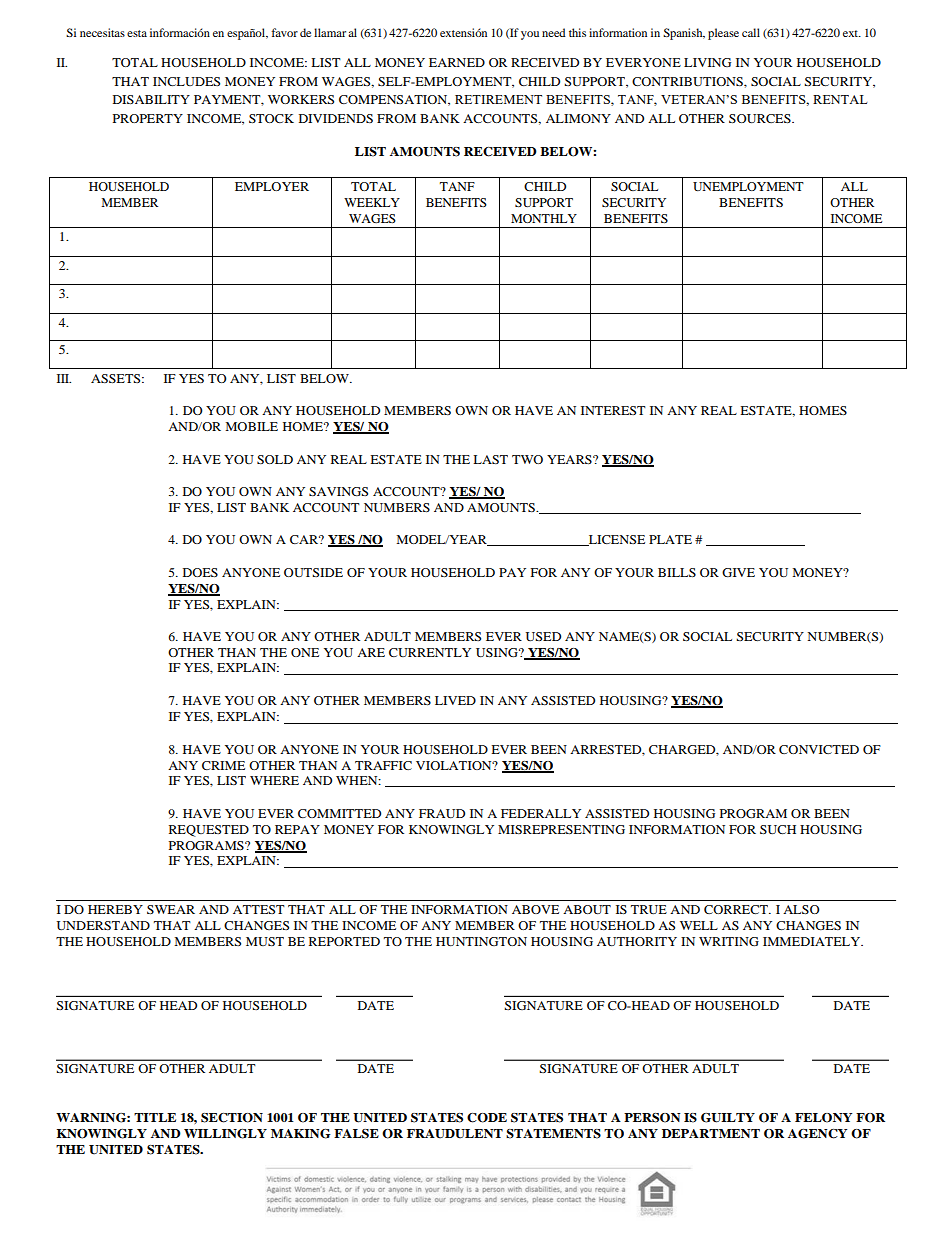  I want to click on CURRENTLY, so click(430, 652).
